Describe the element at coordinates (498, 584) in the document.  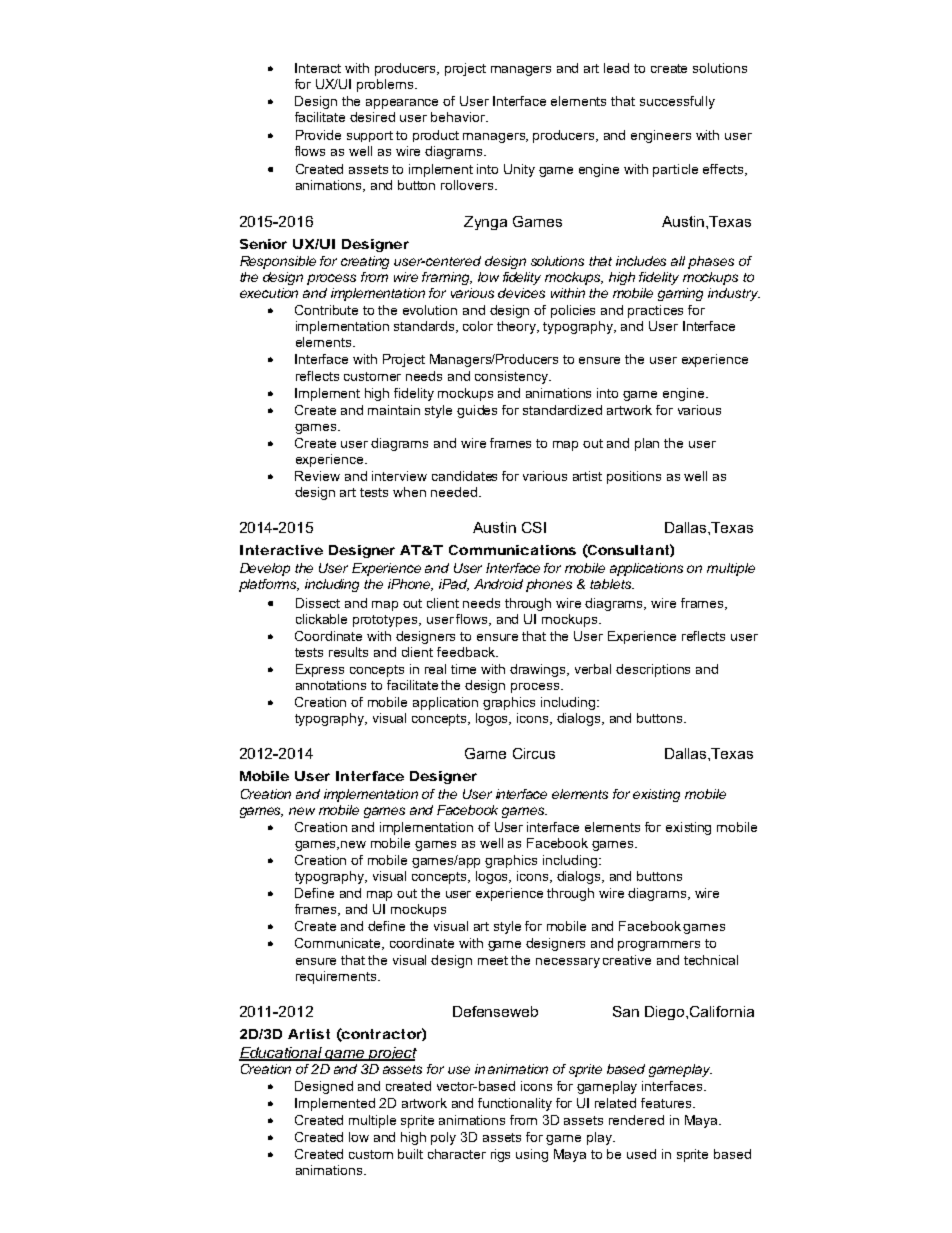
I see `Android` at that location.
